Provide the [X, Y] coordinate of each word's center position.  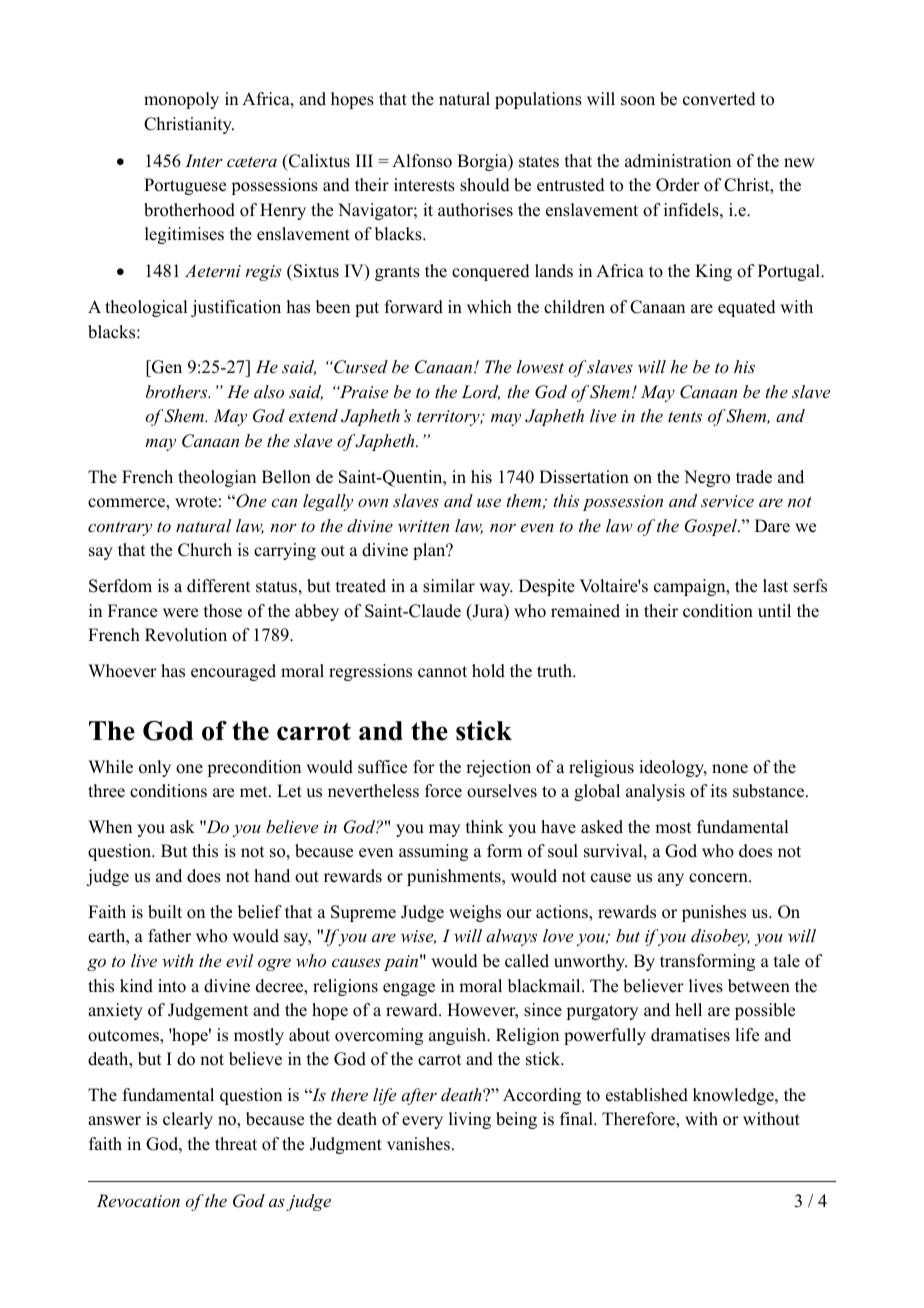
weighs [475, 913]
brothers [178, 391]
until [774, 611]
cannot [442, 672]
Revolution [186, 635]
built [165, 912]
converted [719, 99]
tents [685, 416]
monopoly [181, 100]
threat [236, 1144]
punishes [714, 913]
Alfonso [422, 161]
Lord [481, 392]
